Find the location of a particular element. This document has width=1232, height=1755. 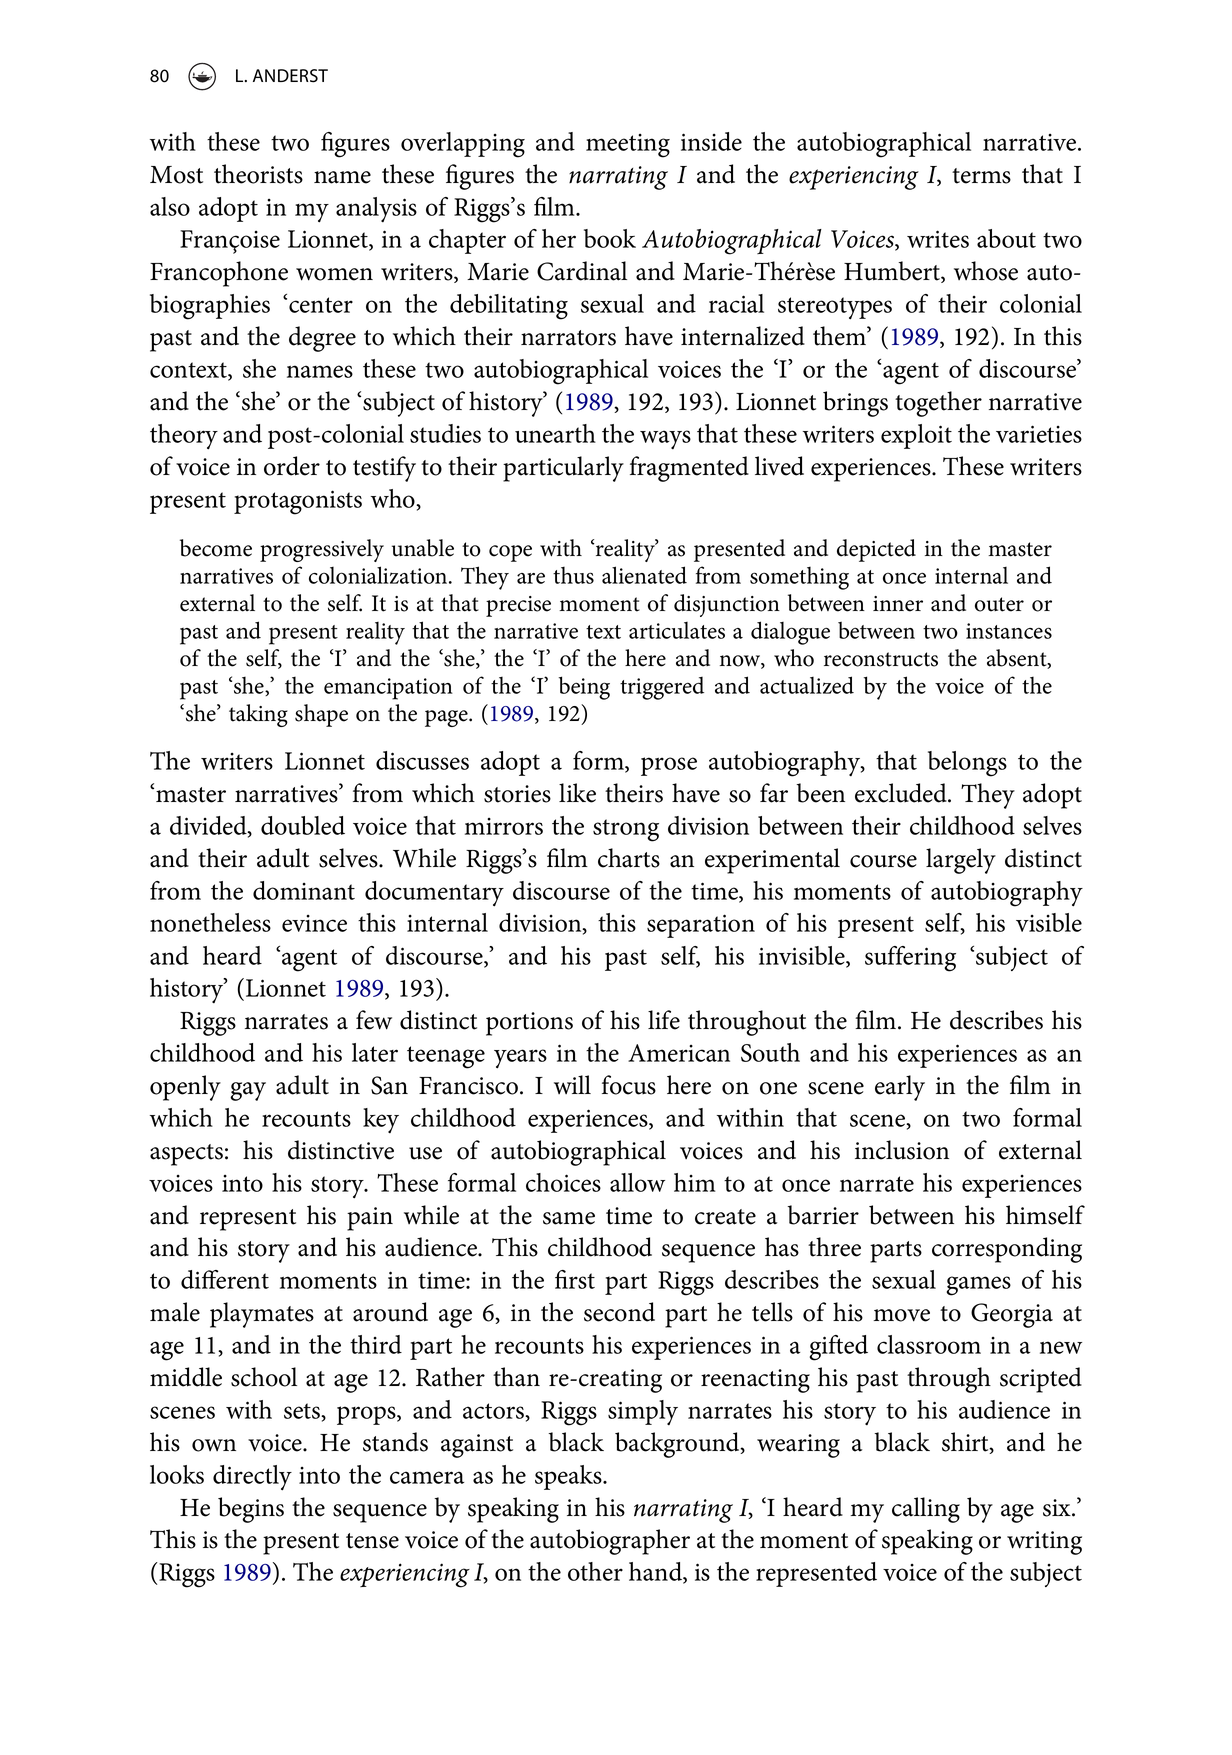

meeting is located at coordinates (628, 146).
